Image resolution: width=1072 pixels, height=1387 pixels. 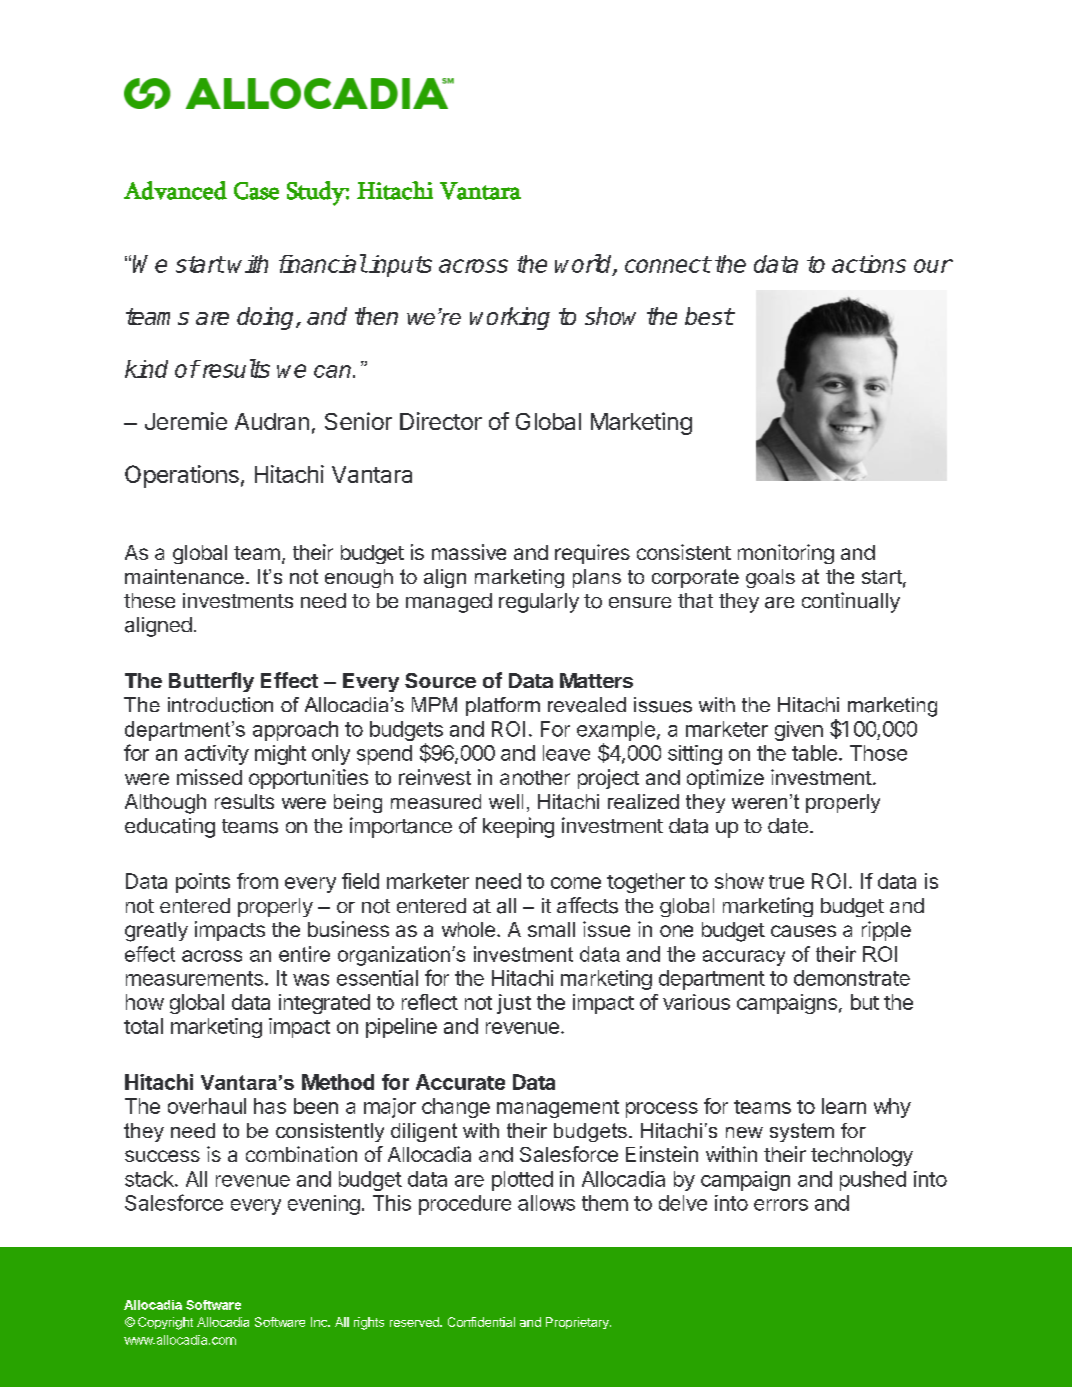 What do you see at coordinates (510, 318) in the screenshot?
I see `working` at bounding box center [510, 318].
